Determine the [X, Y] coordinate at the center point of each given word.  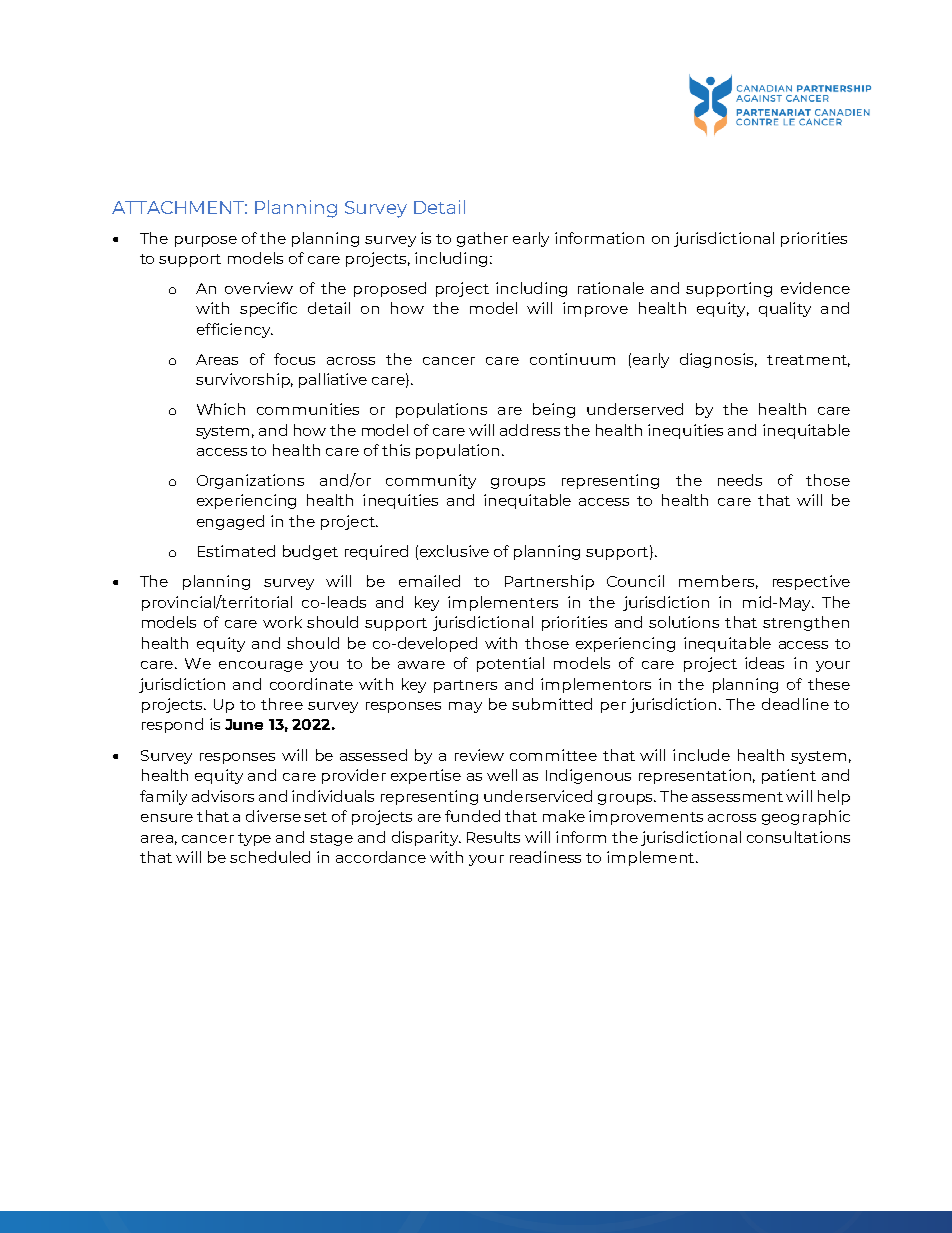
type [254, 839]
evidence [815, 288]
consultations [798, 837]
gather [482, 239]
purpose [206, 241]
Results [493, 837]
